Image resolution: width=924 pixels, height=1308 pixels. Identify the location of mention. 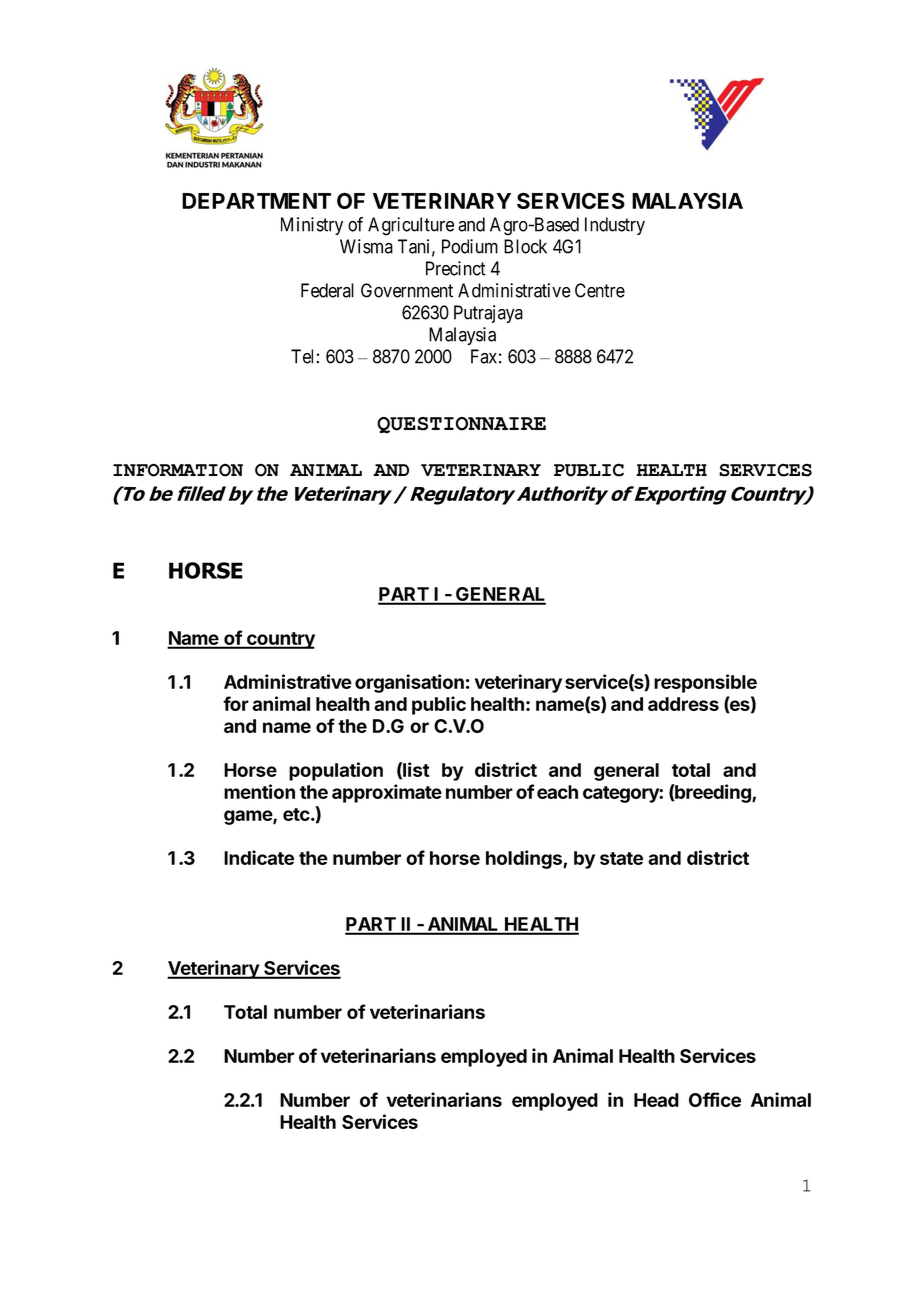
(259, 791).
